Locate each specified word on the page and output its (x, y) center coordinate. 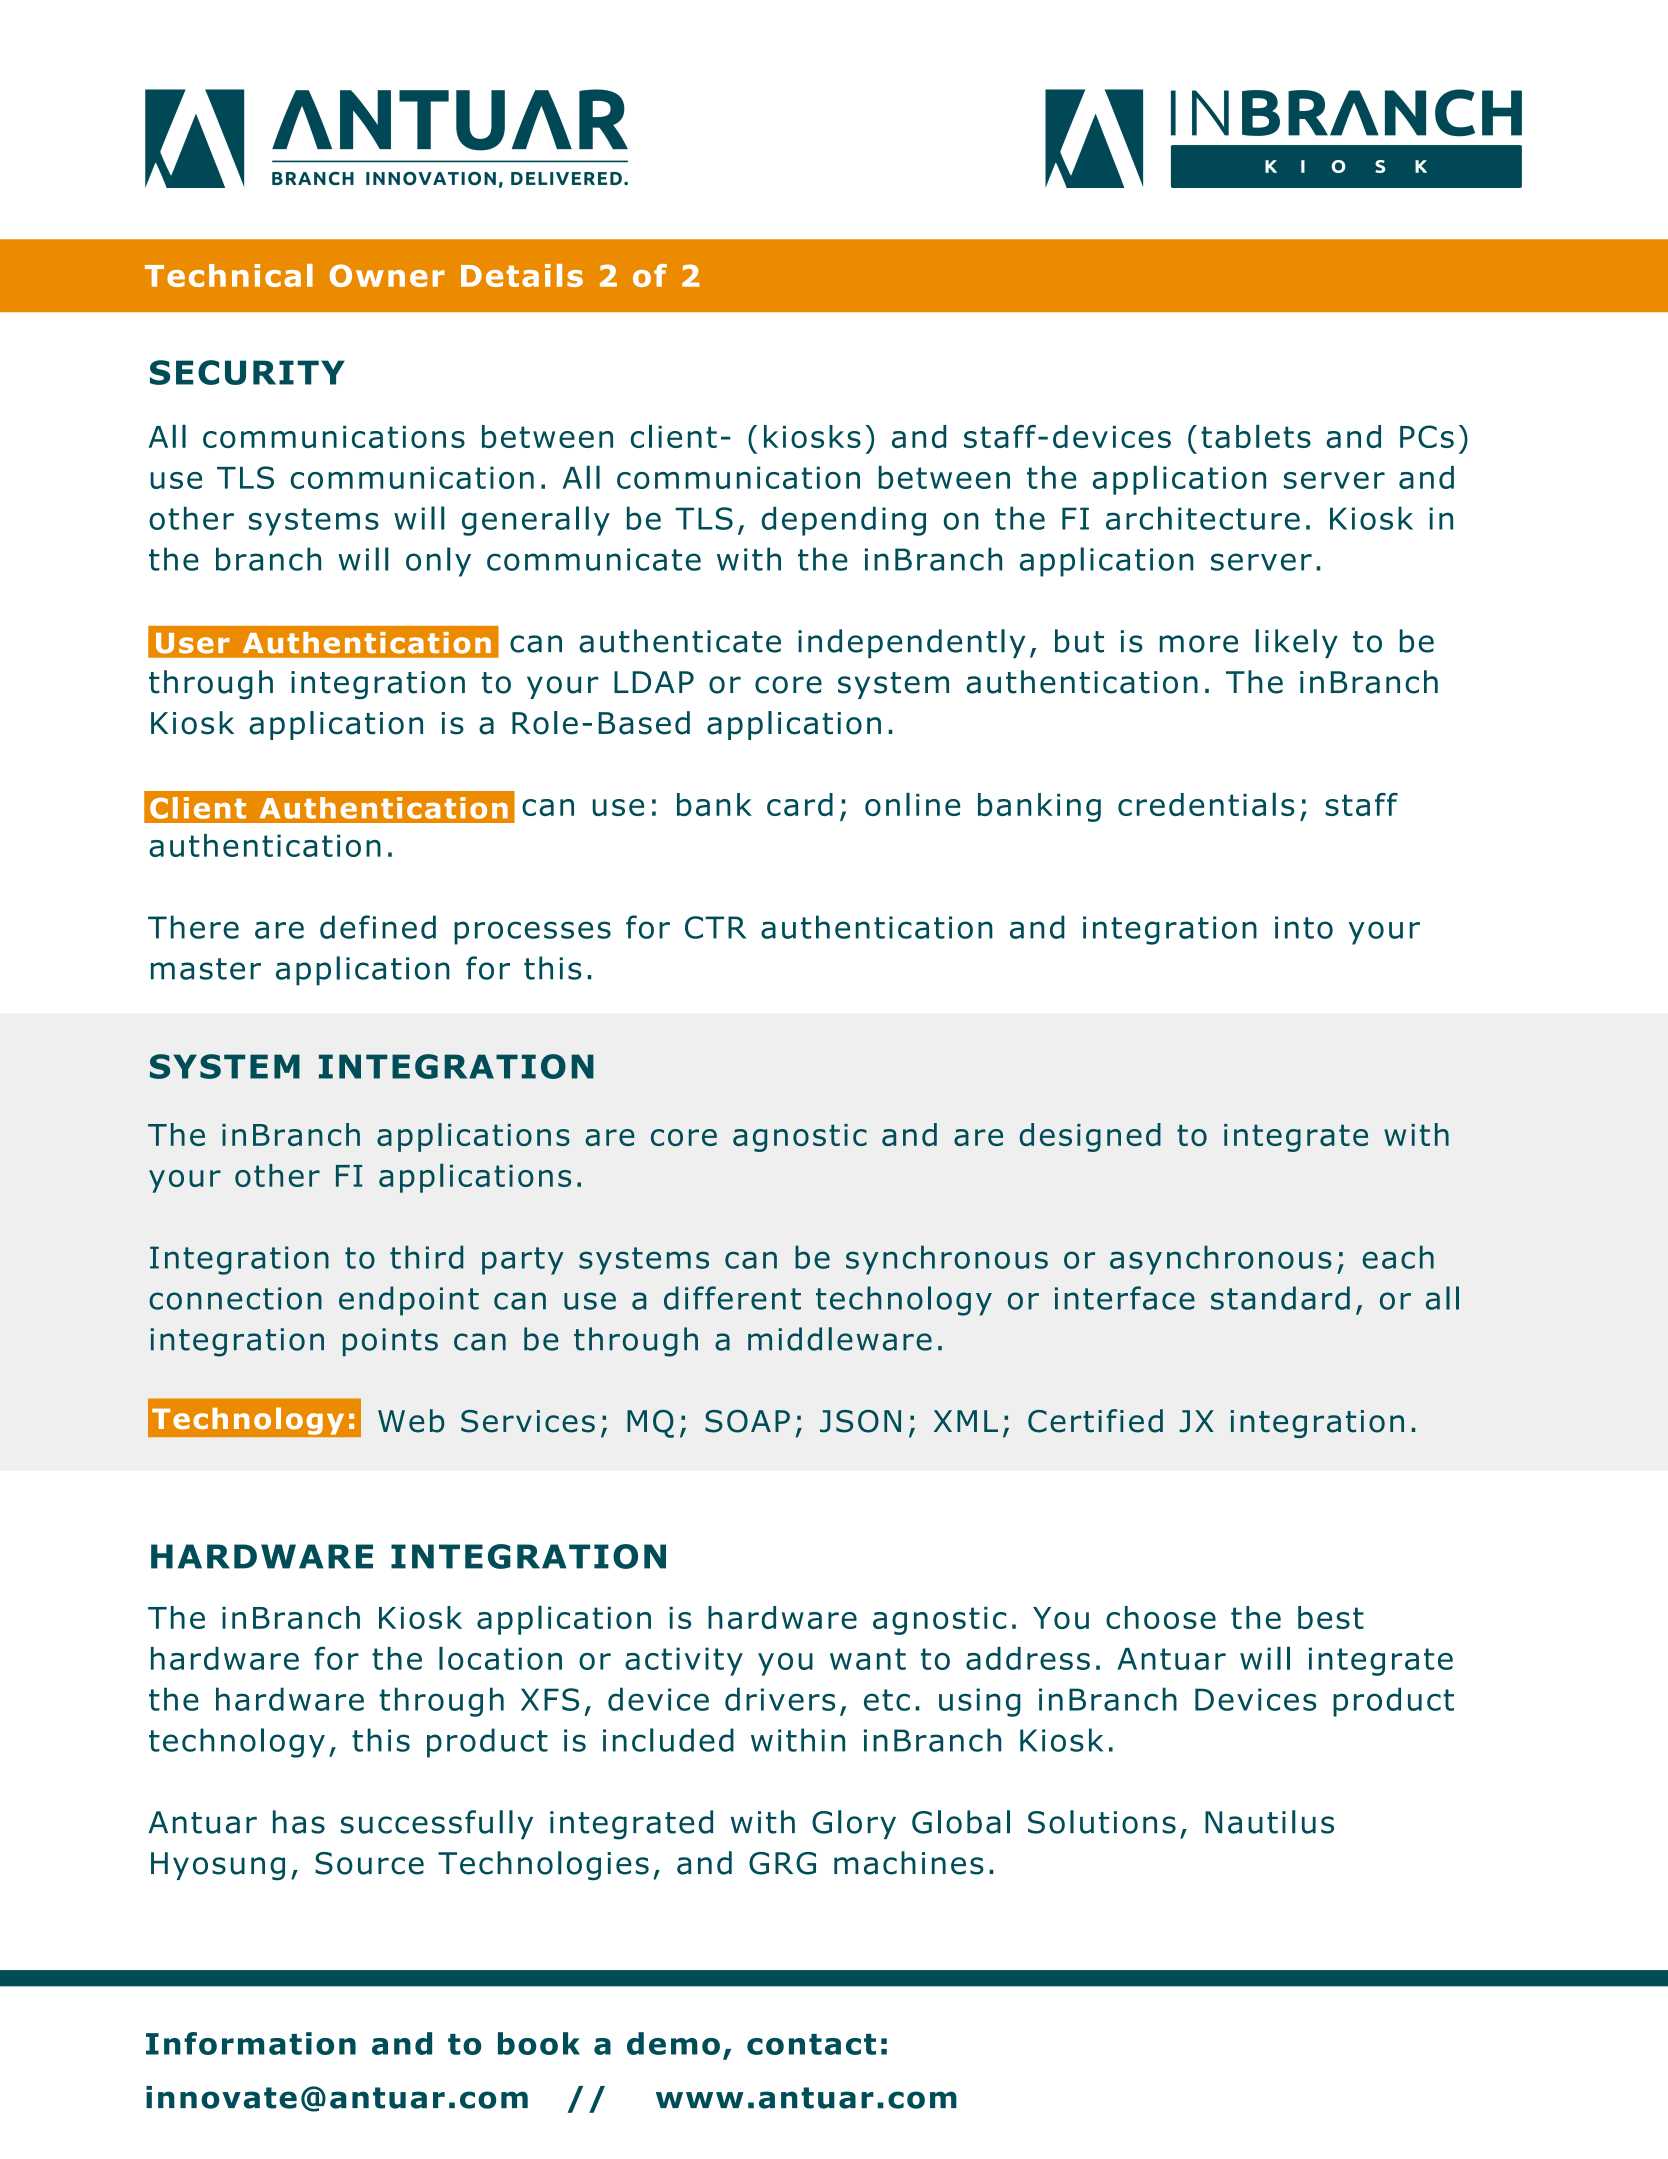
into (1304, 927)
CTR (715, 927)
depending (844, 521)
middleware (840, 1339)
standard (1280, 1298)
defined (378, 927)
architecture (1203, 518)
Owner (387, 275)
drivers (780, 1699)
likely (1296, 643)
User (193, 643)
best (1331, 1617)
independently (911, 643)
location (500, 1658)
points (390, 1342)
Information (251, 2043)
